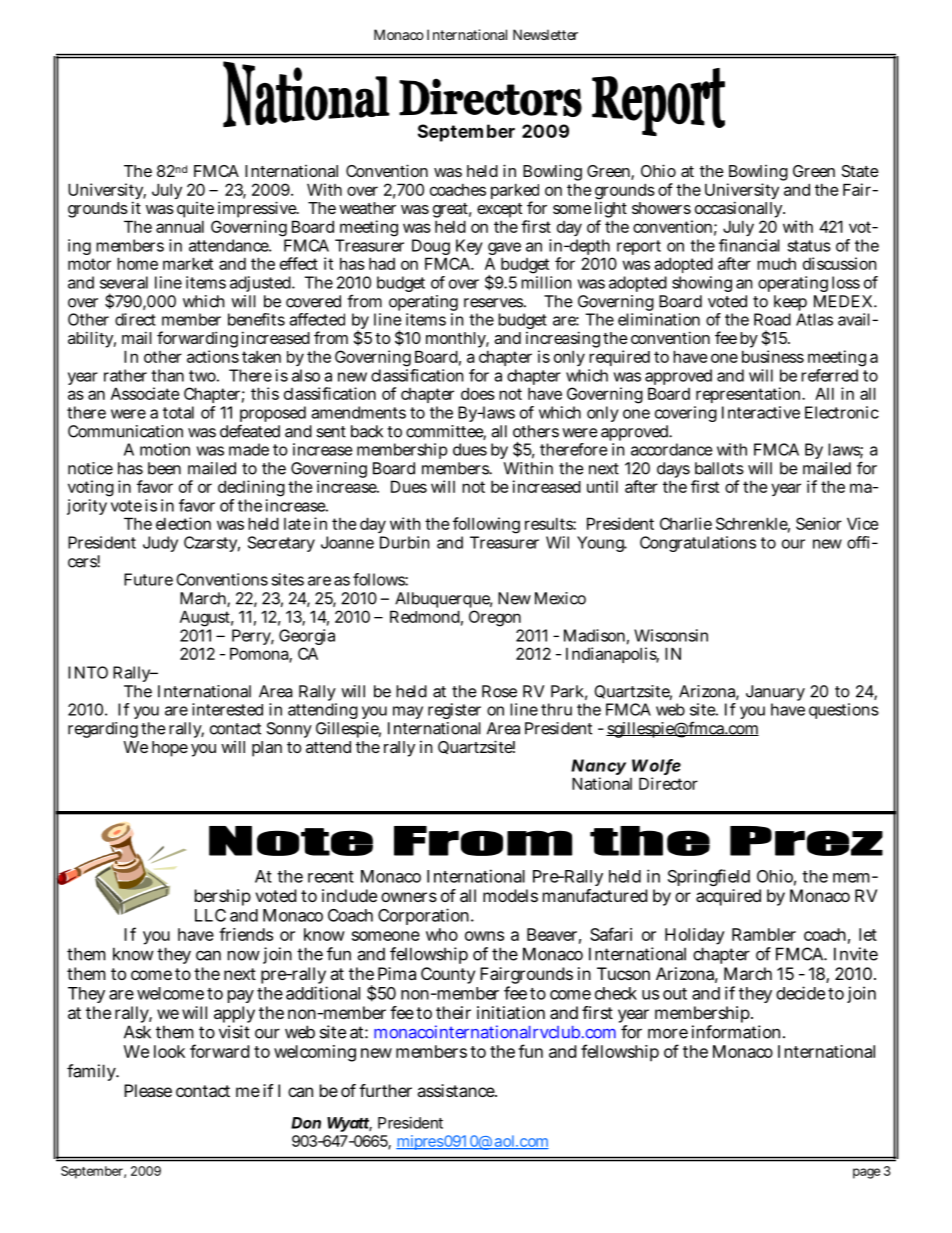 The width and height of the screenshot is (952, 1233). I want to click on LLC, so click(210, 915).
